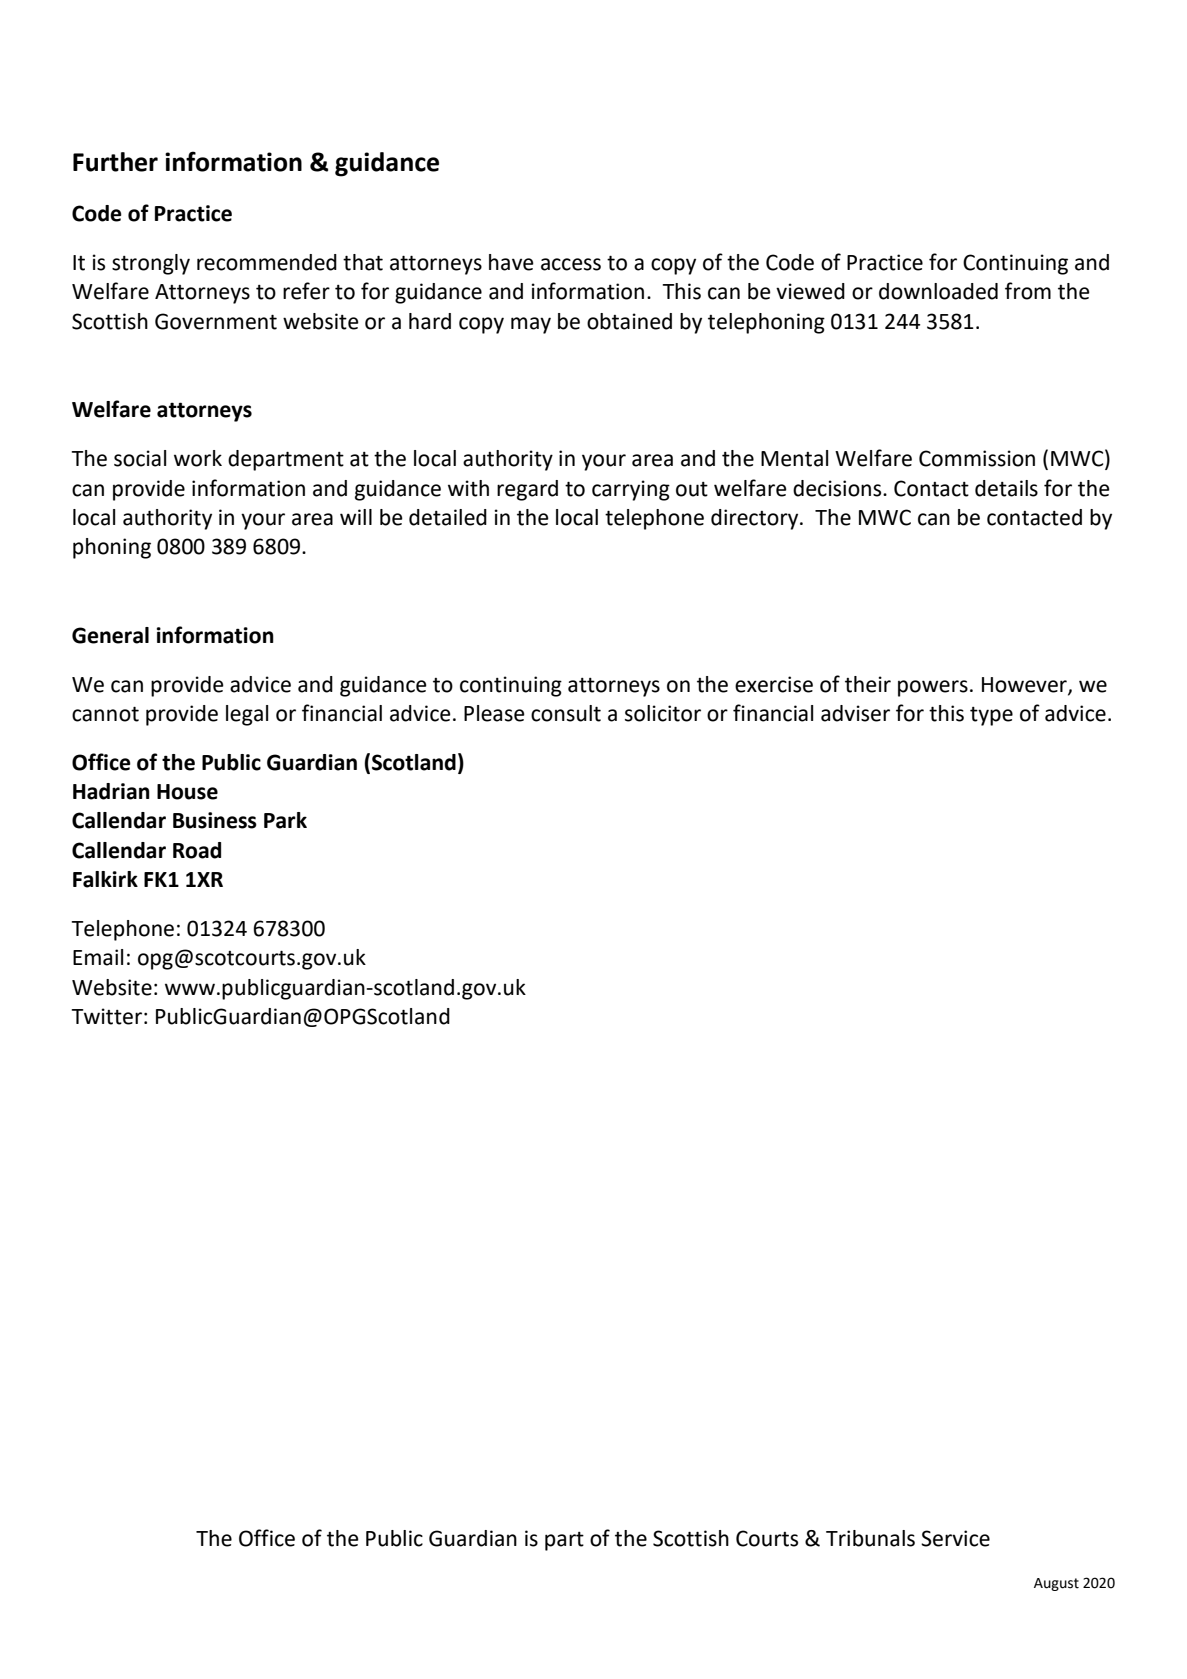  Describe the element at coordinates (870, 1538) in the image. I see `Tribunals` at that location.
